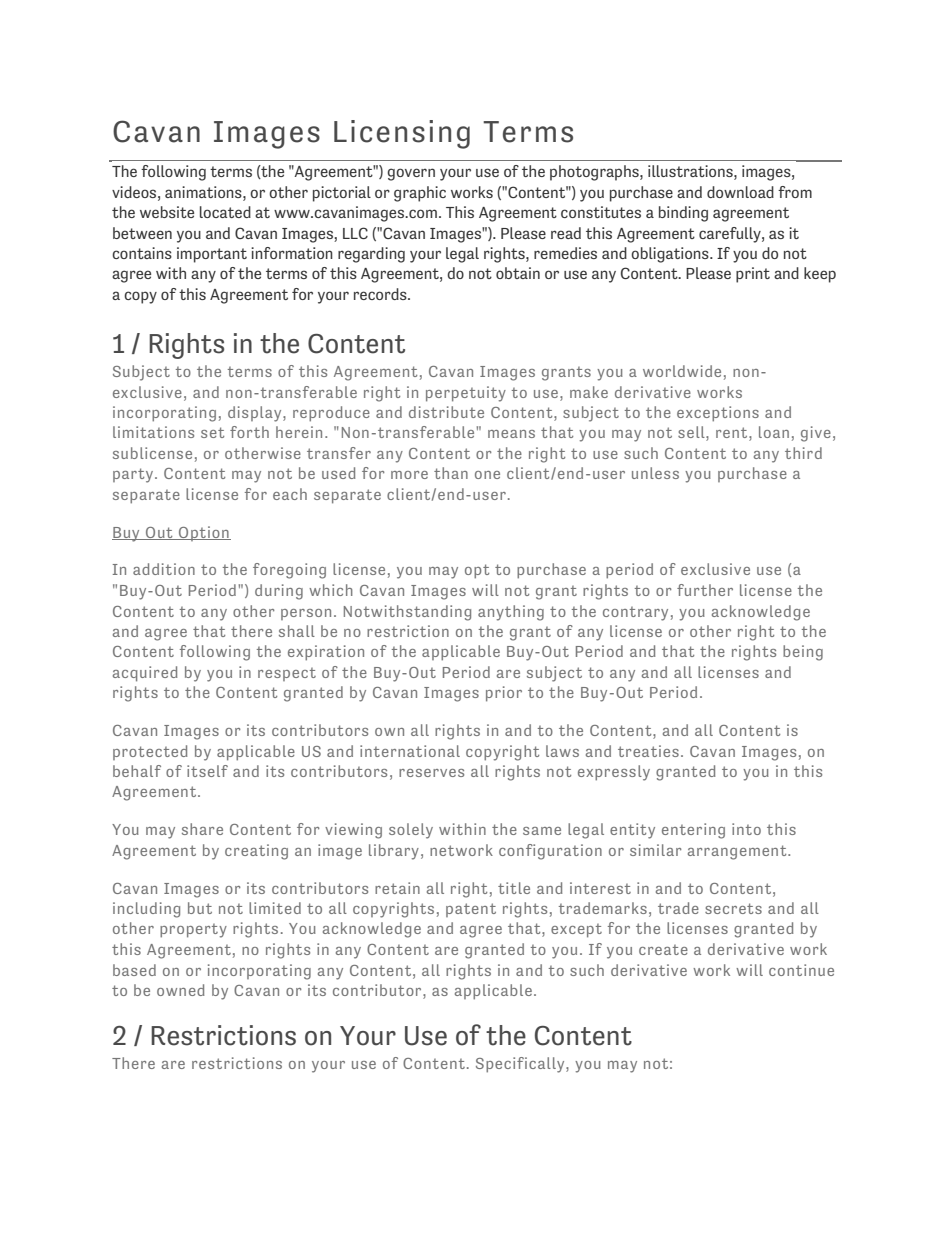  What do you see at coordinates (411, 174) in the screenshot?
I see `govern` at bounding box center [411, 174].
